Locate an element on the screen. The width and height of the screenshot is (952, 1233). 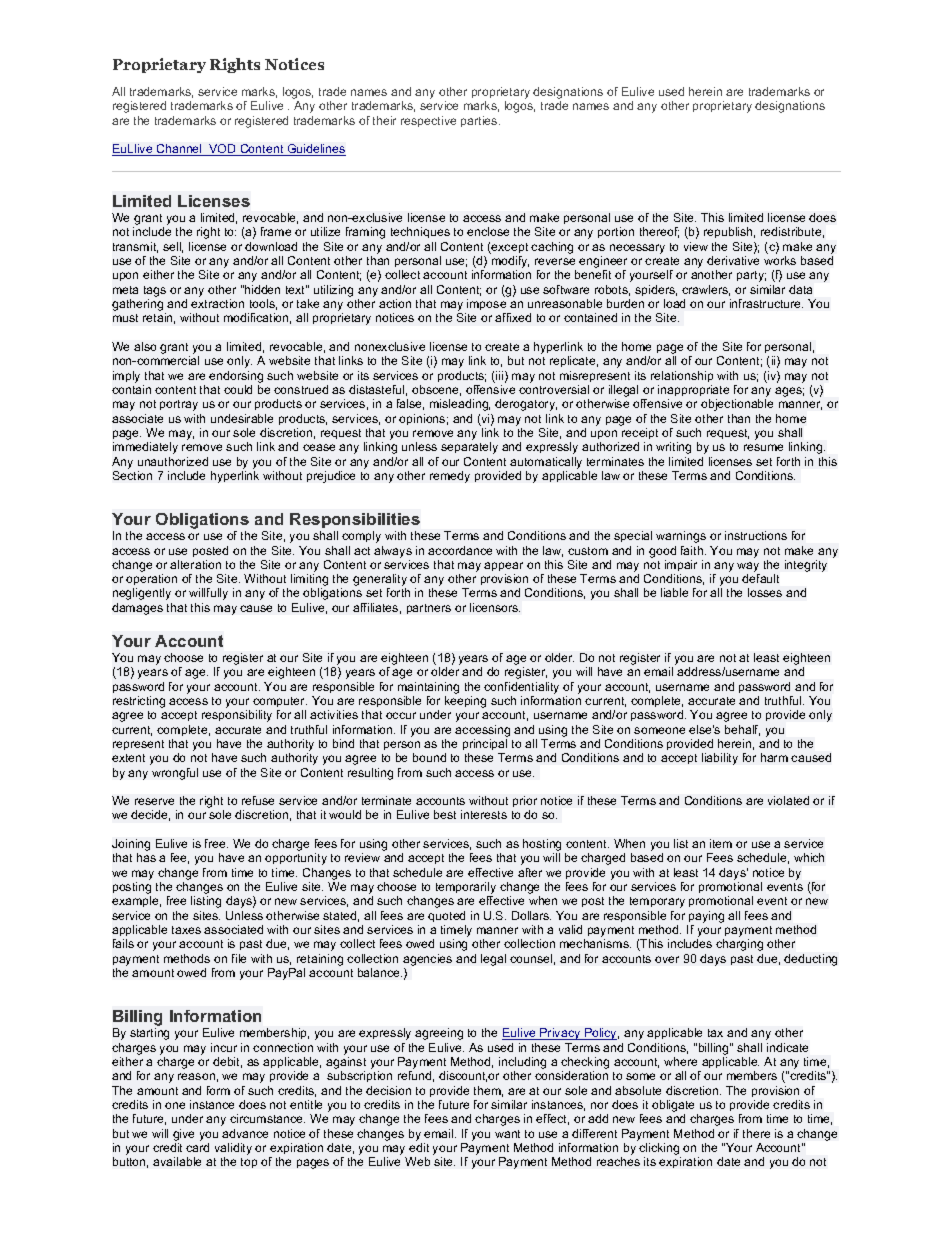
parties is located at coordinates (480, 121).
